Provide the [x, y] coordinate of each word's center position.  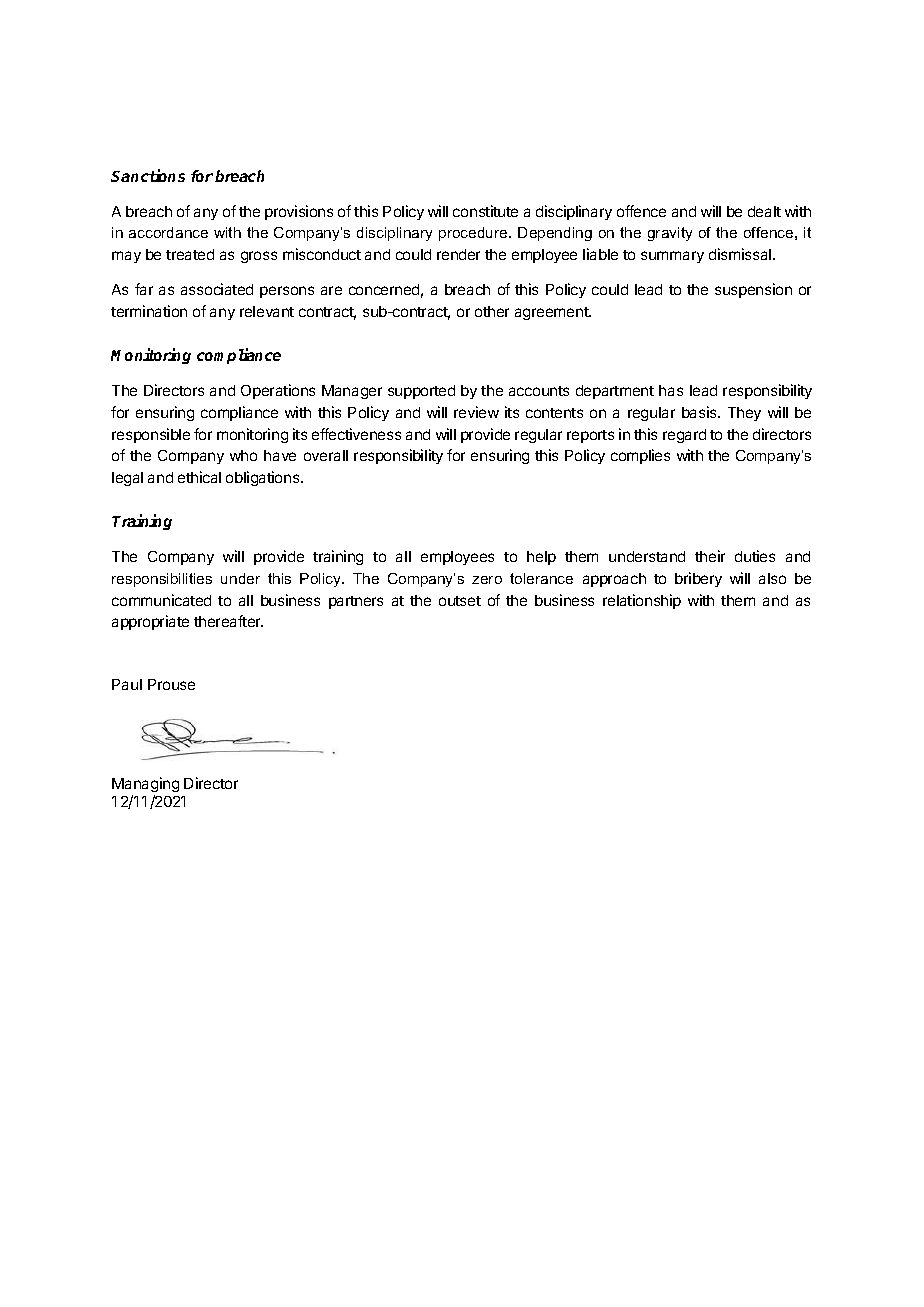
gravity [670, 234]
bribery [698, 579]
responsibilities [162, 580]
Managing [145, 784]
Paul [127, 684]
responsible [151, 435]
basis [700, 412]
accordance [168, 232]
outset [460, 601]
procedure [474, 234]
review [476, 412]
